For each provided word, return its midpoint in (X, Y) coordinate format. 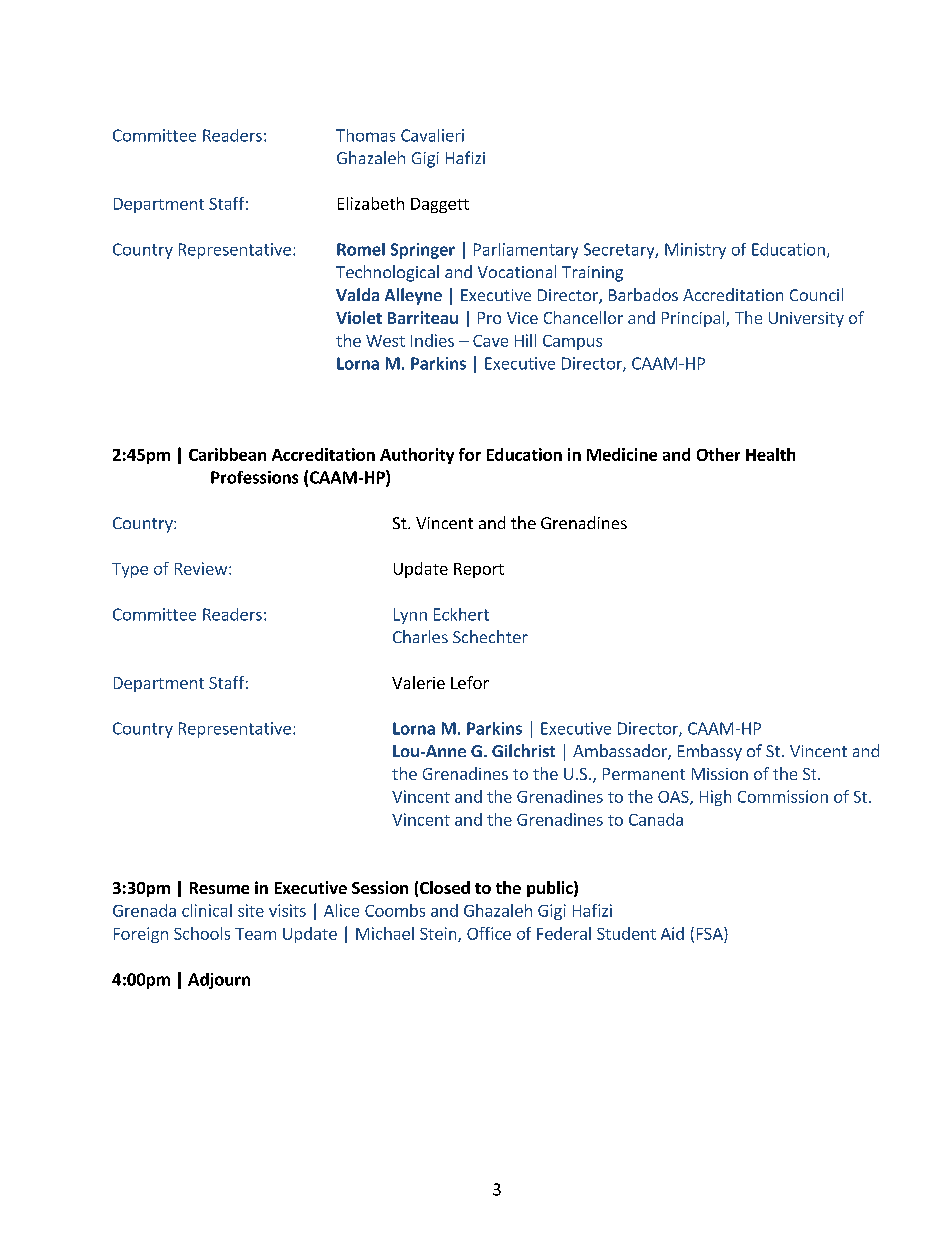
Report (479, 570)
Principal (694, 319)
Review (202, 568)
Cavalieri (432, 135)
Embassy (710, 752)
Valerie (418, 682)
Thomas (365, 135)
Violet (359, 317)
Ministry (695, 251)
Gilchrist (523, 750)
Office (489, 933)
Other (718, 454)
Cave (490, 341)
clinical (207, 910)
